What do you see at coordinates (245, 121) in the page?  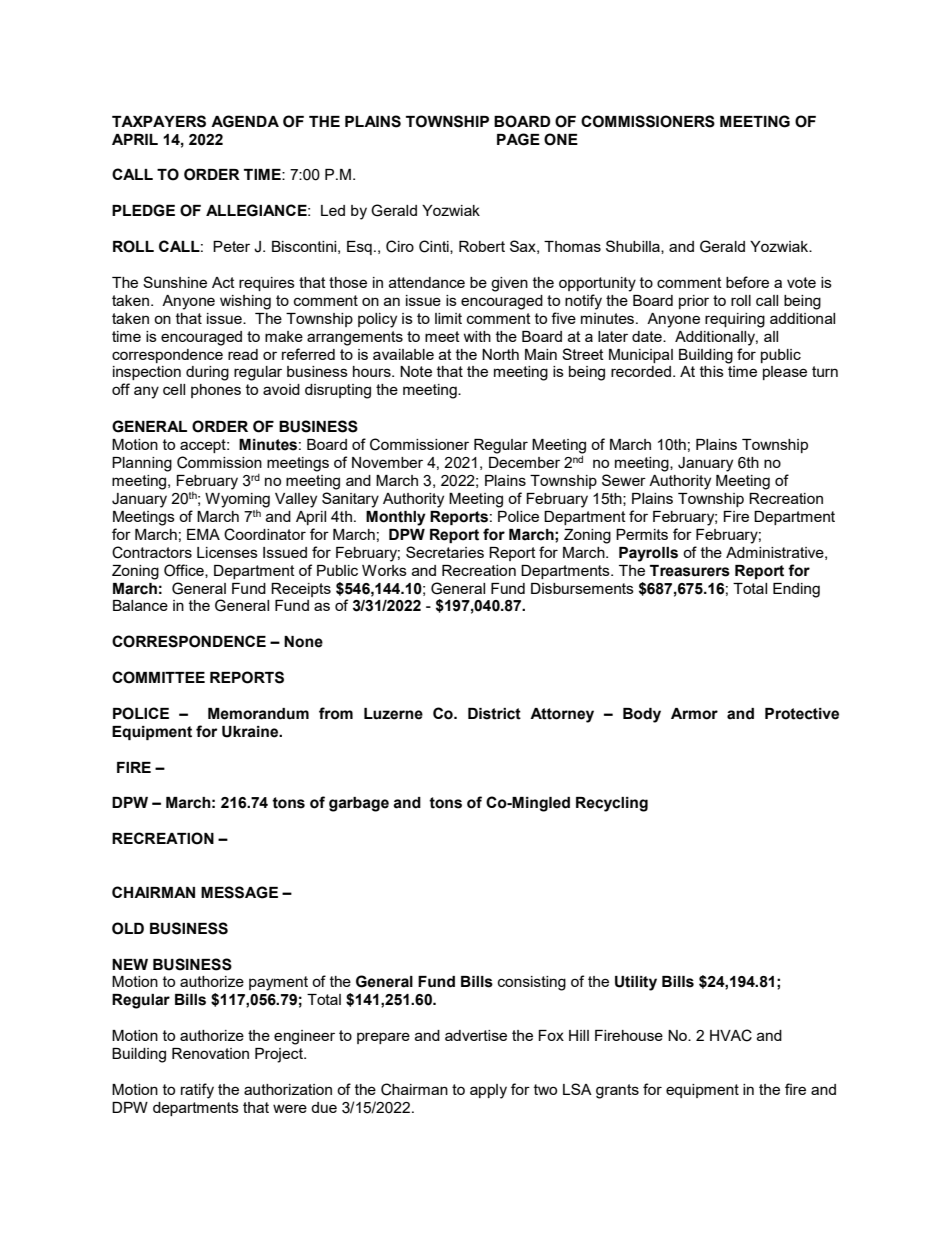 I see `AGENDA` at bounding box center [245, 121].
